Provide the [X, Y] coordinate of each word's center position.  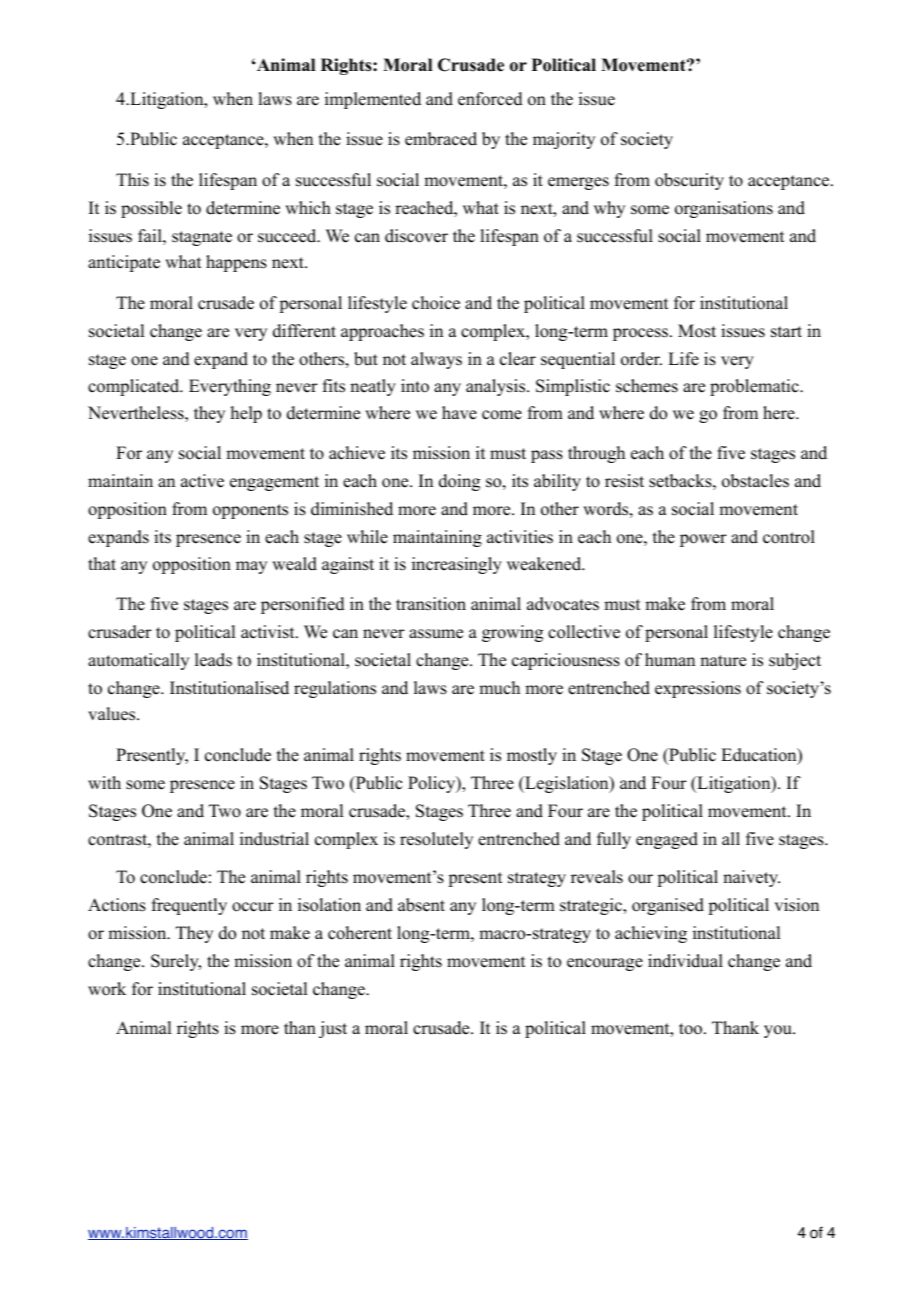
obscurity [689, 181]
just [333, 1029]
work [107, 989]
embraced [441, 139]
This [132, 180]
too [692, 1029]
